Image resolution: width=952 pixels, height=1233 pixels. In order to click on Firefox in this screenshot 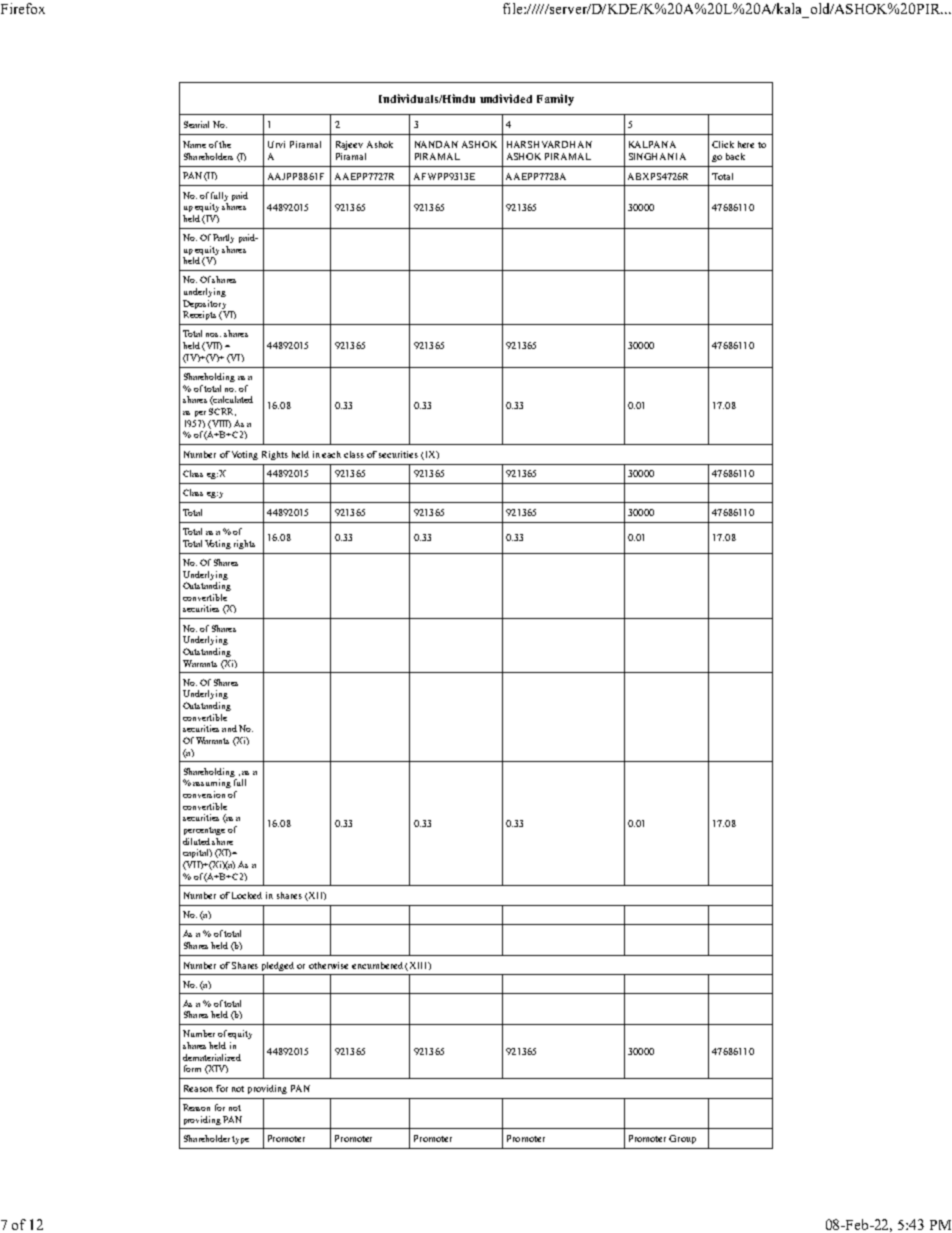, I will do `click(23, 8)`.
